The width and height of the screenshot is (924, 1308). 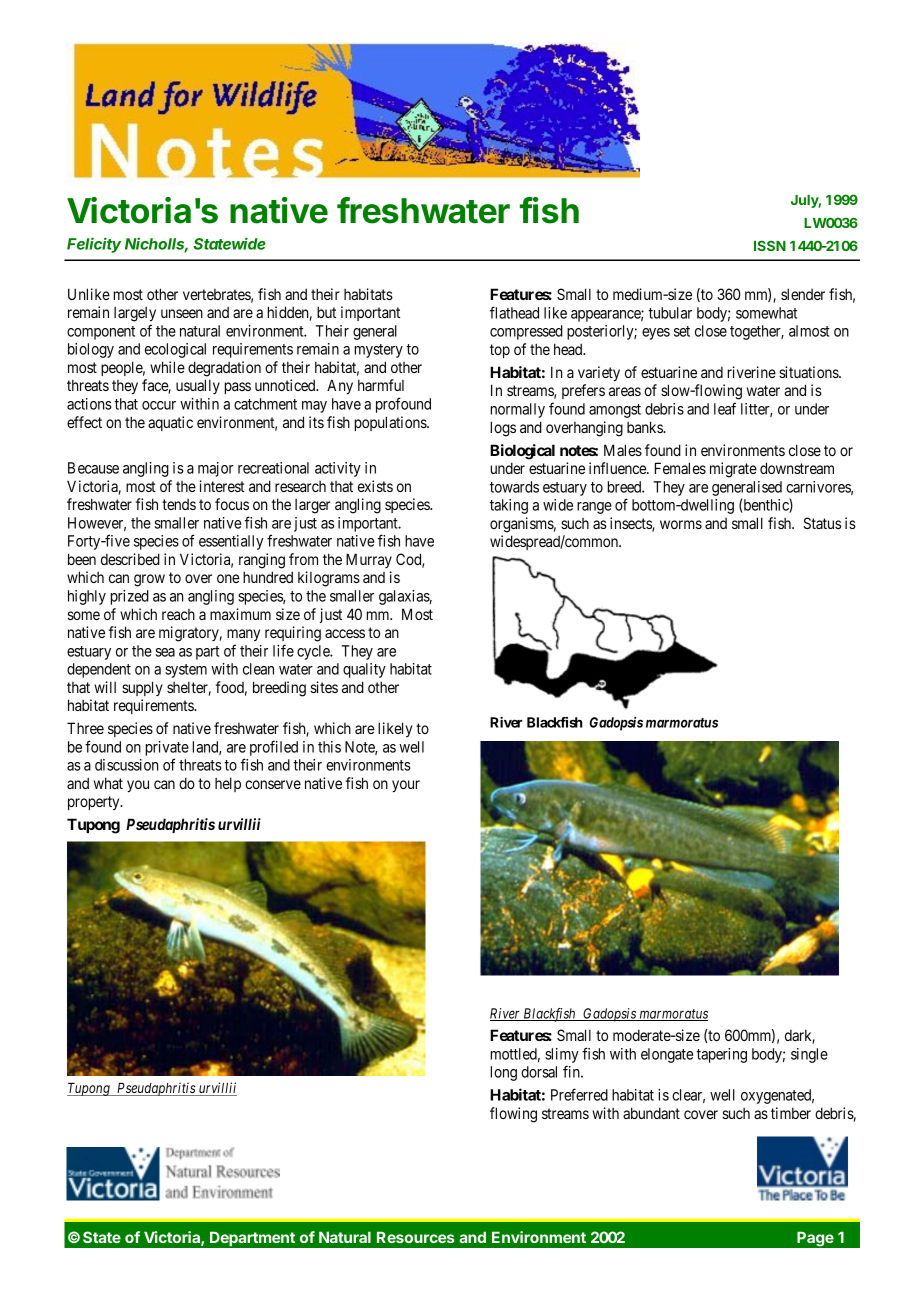 What do you see at coordinates (579, 1094) in the screenshot?
I see `Preferred` at bounding box center [579, 1094].
